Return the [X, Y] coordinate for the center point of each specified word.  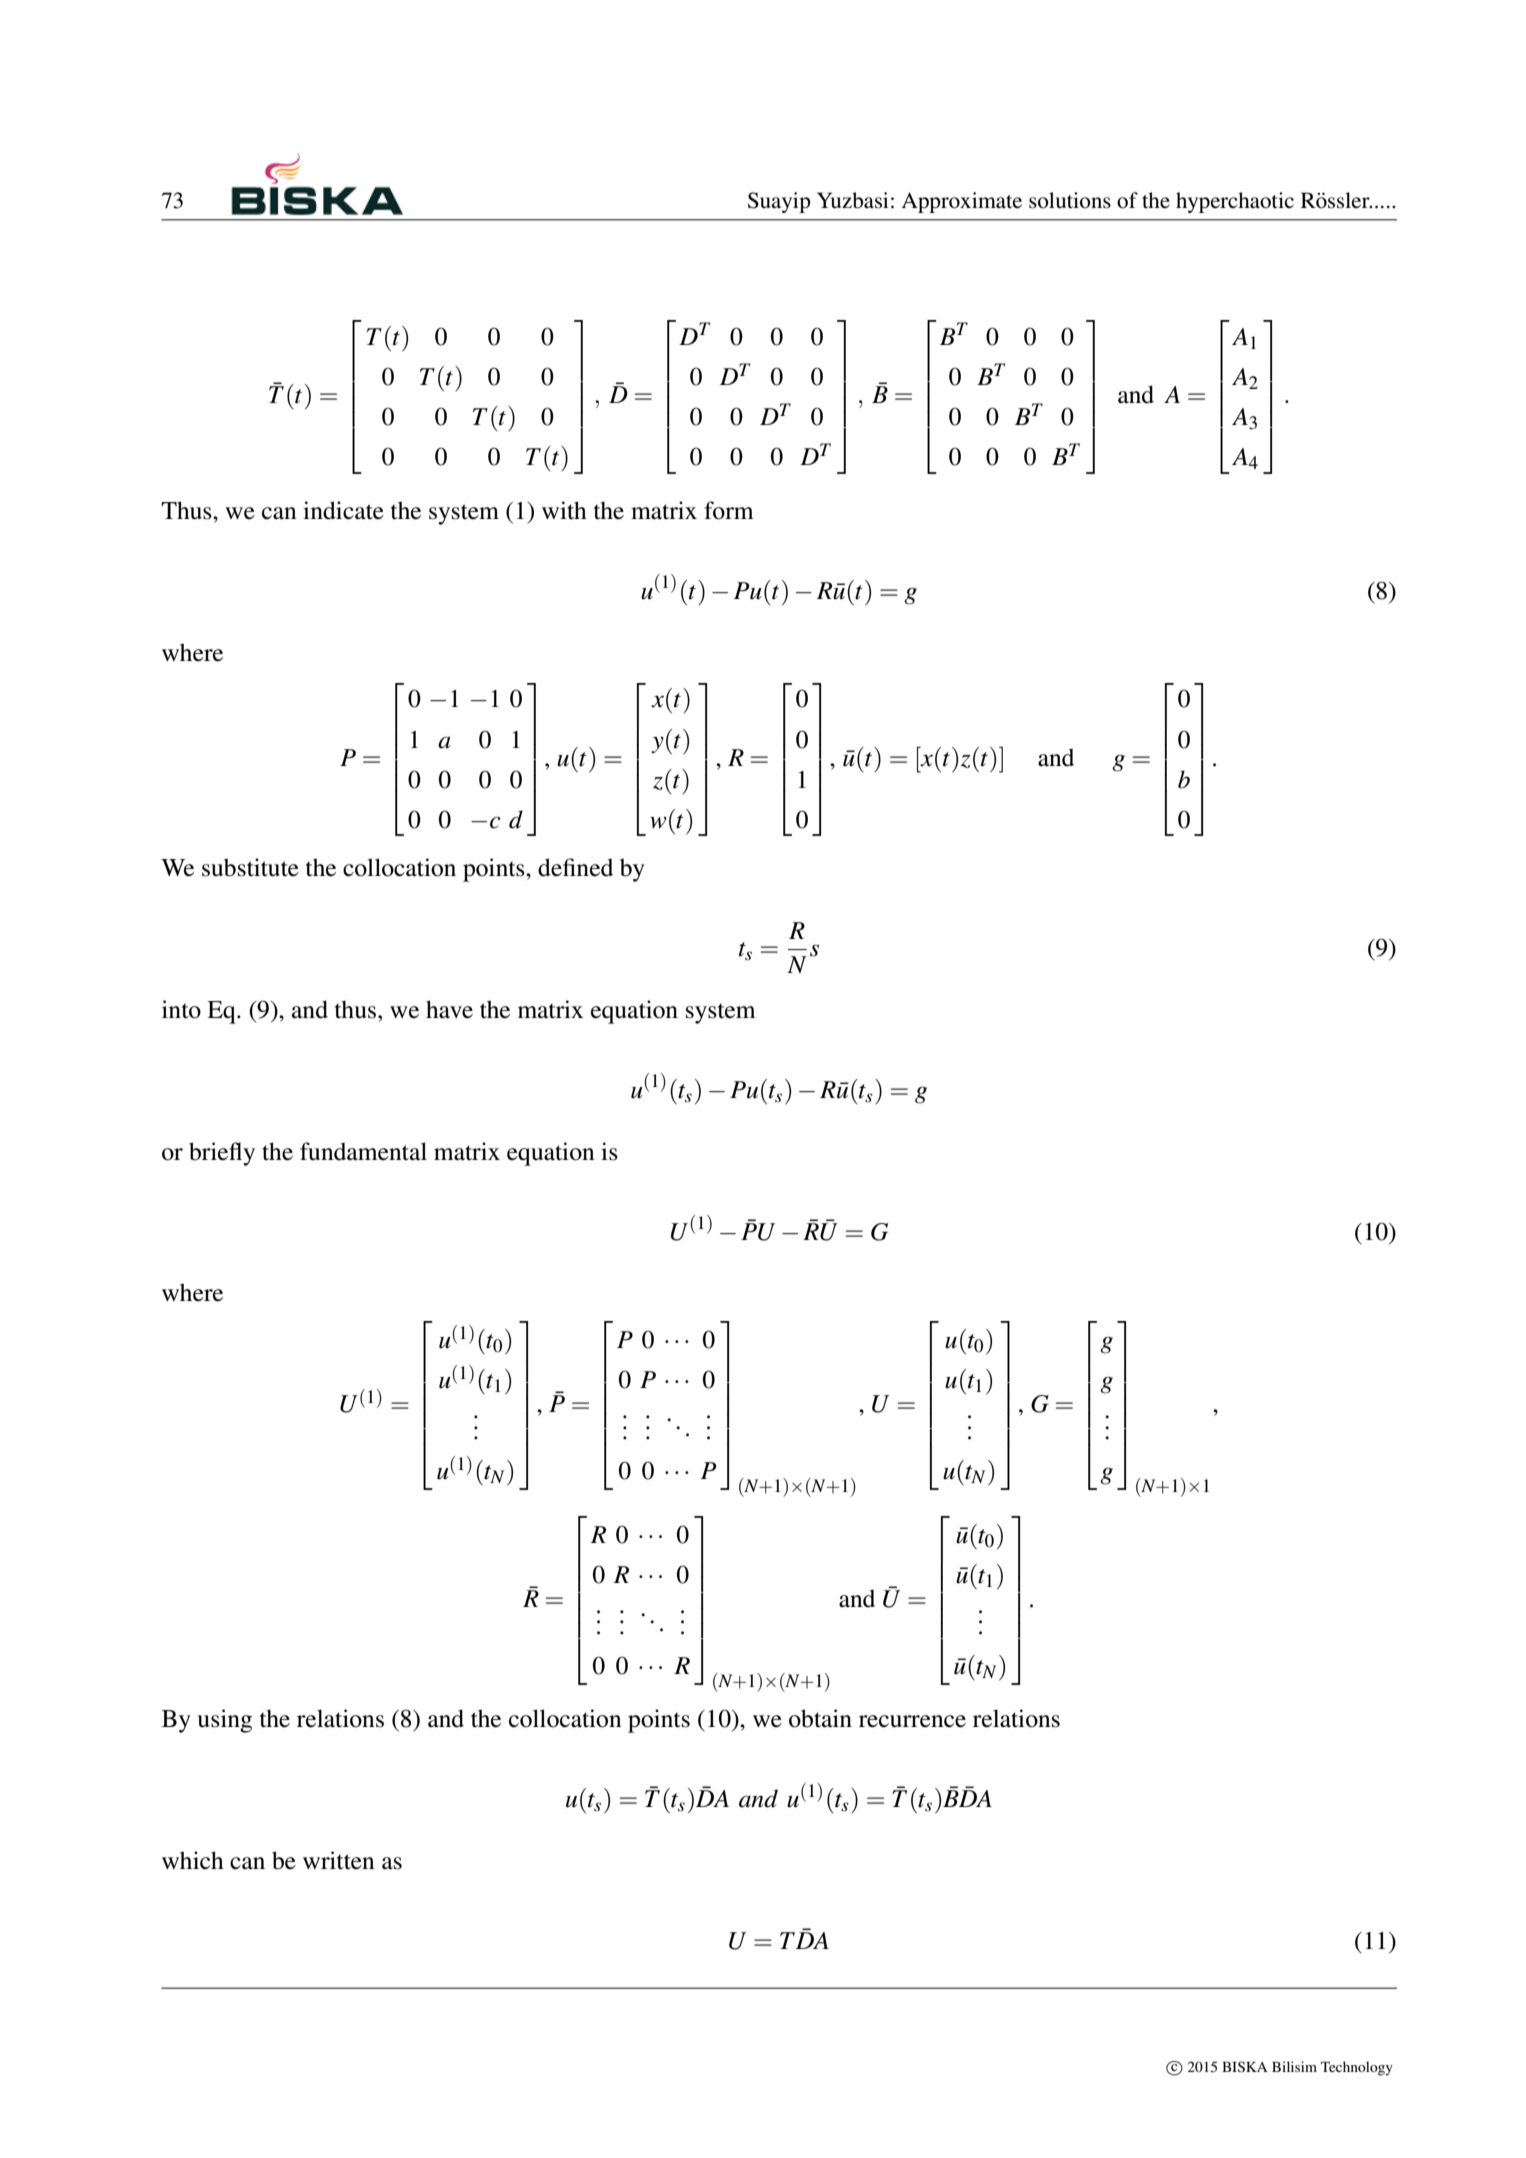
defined [575, 867]
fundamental [363, 1151]
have [449, 1009]
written [339, 1860]
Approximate [961, 202]
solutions [1070, 200]
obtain [820, 1718]
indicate [343, 510]
